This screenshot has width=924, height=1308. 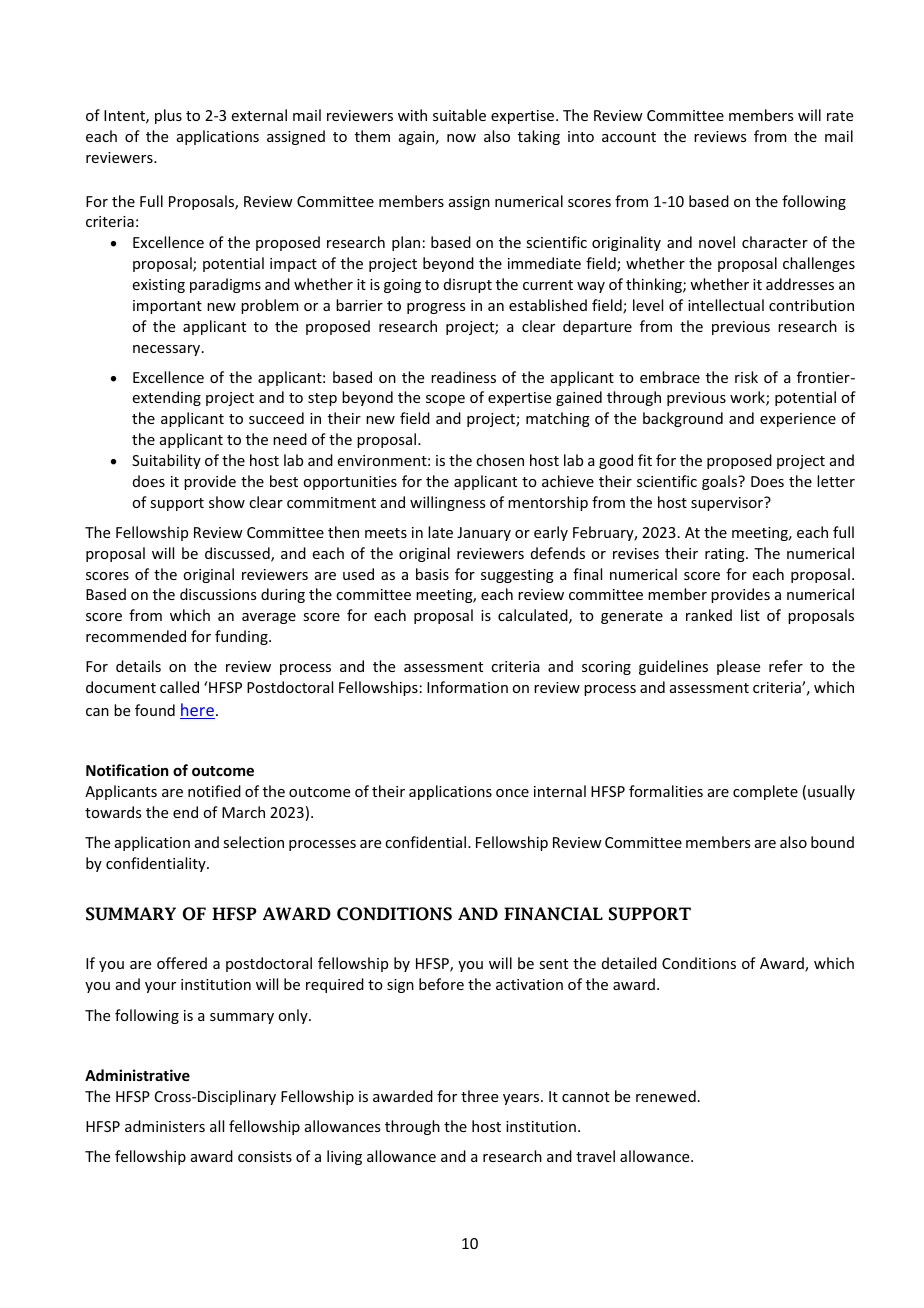 I want to click on now, so click(x=461, y=138).
